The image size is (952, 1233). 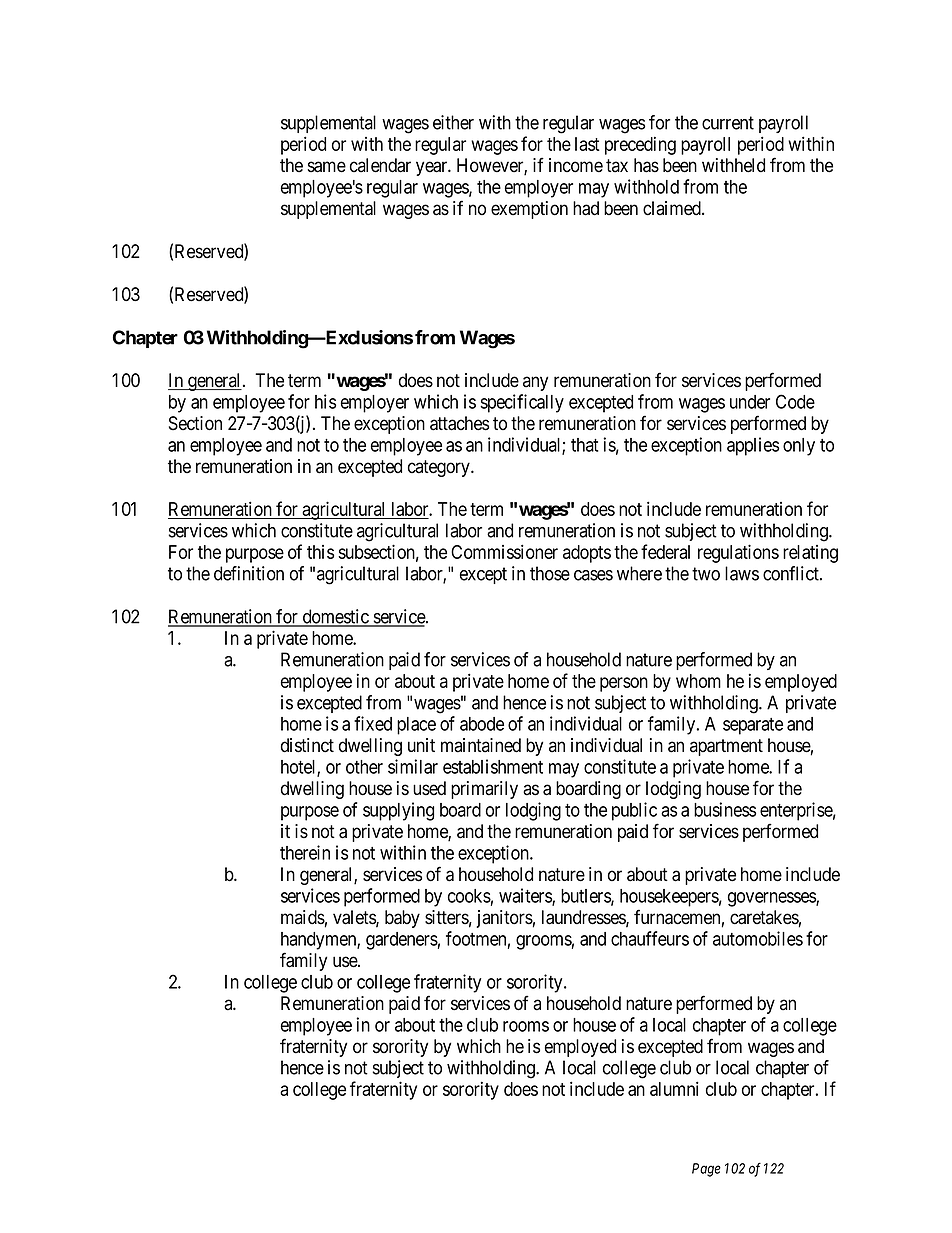 I want to click on domestic, so click(x=335, y=617).
